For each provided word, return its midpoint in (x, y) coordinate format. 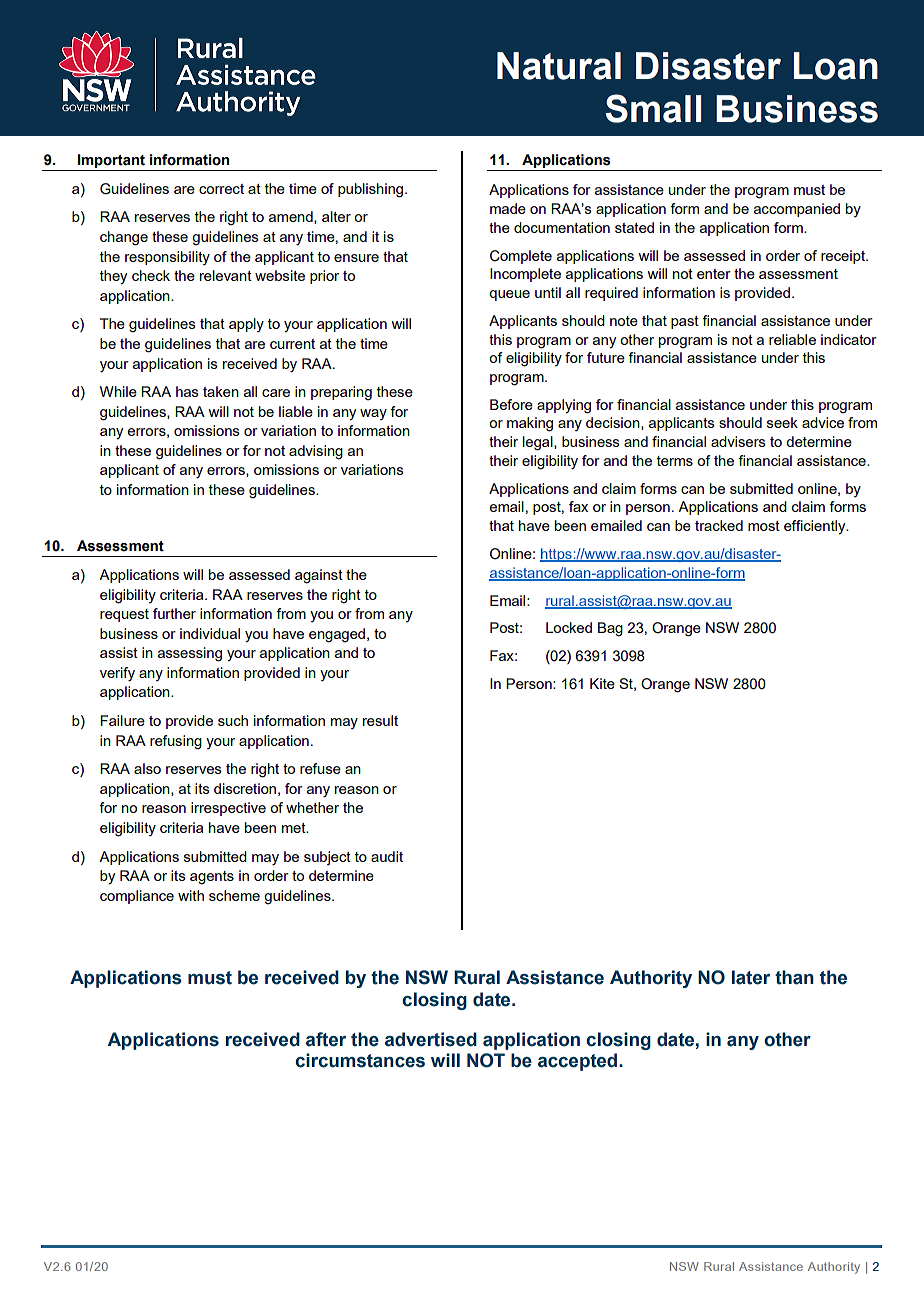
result (380, 720)
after (326, 1039)
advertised (431, 1039)
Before (511, 404)
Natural (559, 66)
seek (782, 422)
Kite (602, 683)
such (233, 720)
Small (654, 108)
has (187, 391)
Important (111, 162)
